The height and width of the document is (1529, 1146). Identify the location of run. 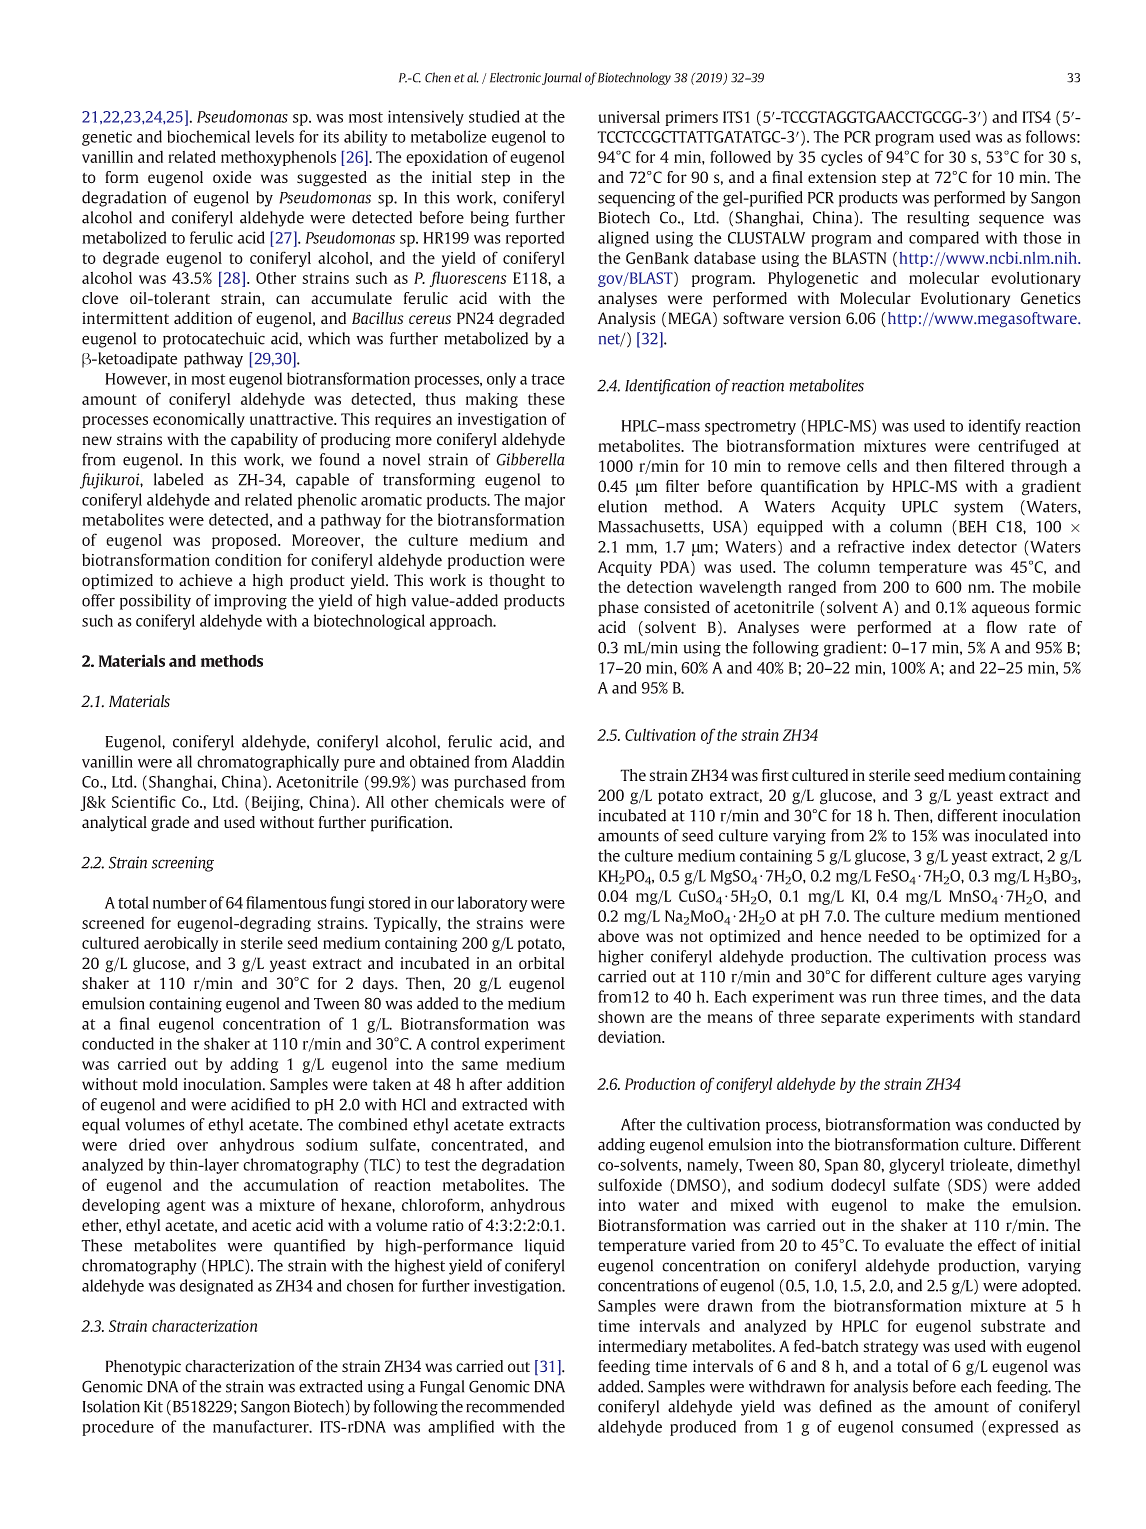
(884, 998).
